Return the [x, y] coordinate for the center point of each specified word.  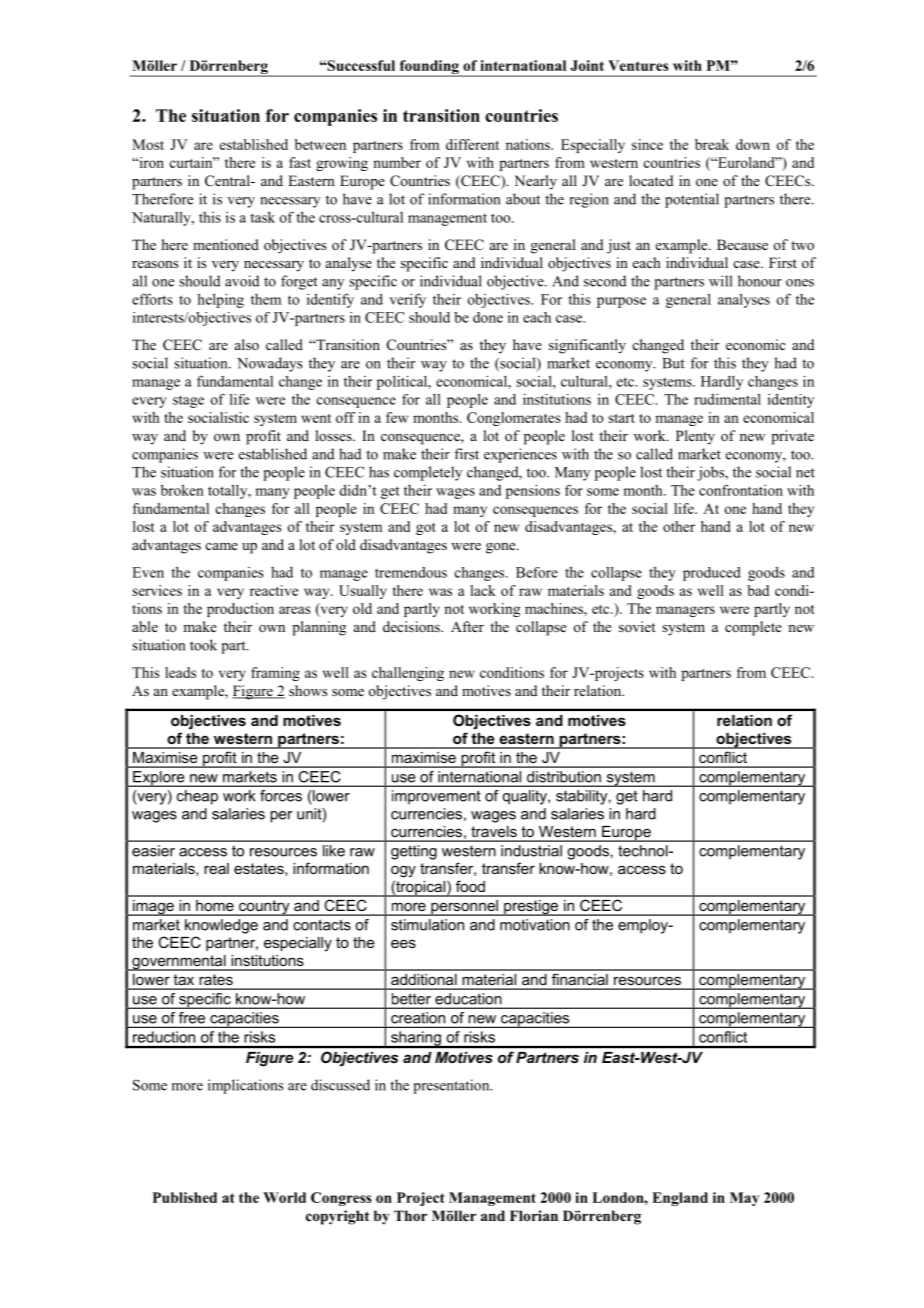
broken [182, 490]
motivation [535, 925]
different [472, 144]
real [216, 868]
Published [185, 1197]
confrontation [741, 490]
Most [148, 144]
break [712, 144]
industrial [531, 851]
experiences [520, 455]
